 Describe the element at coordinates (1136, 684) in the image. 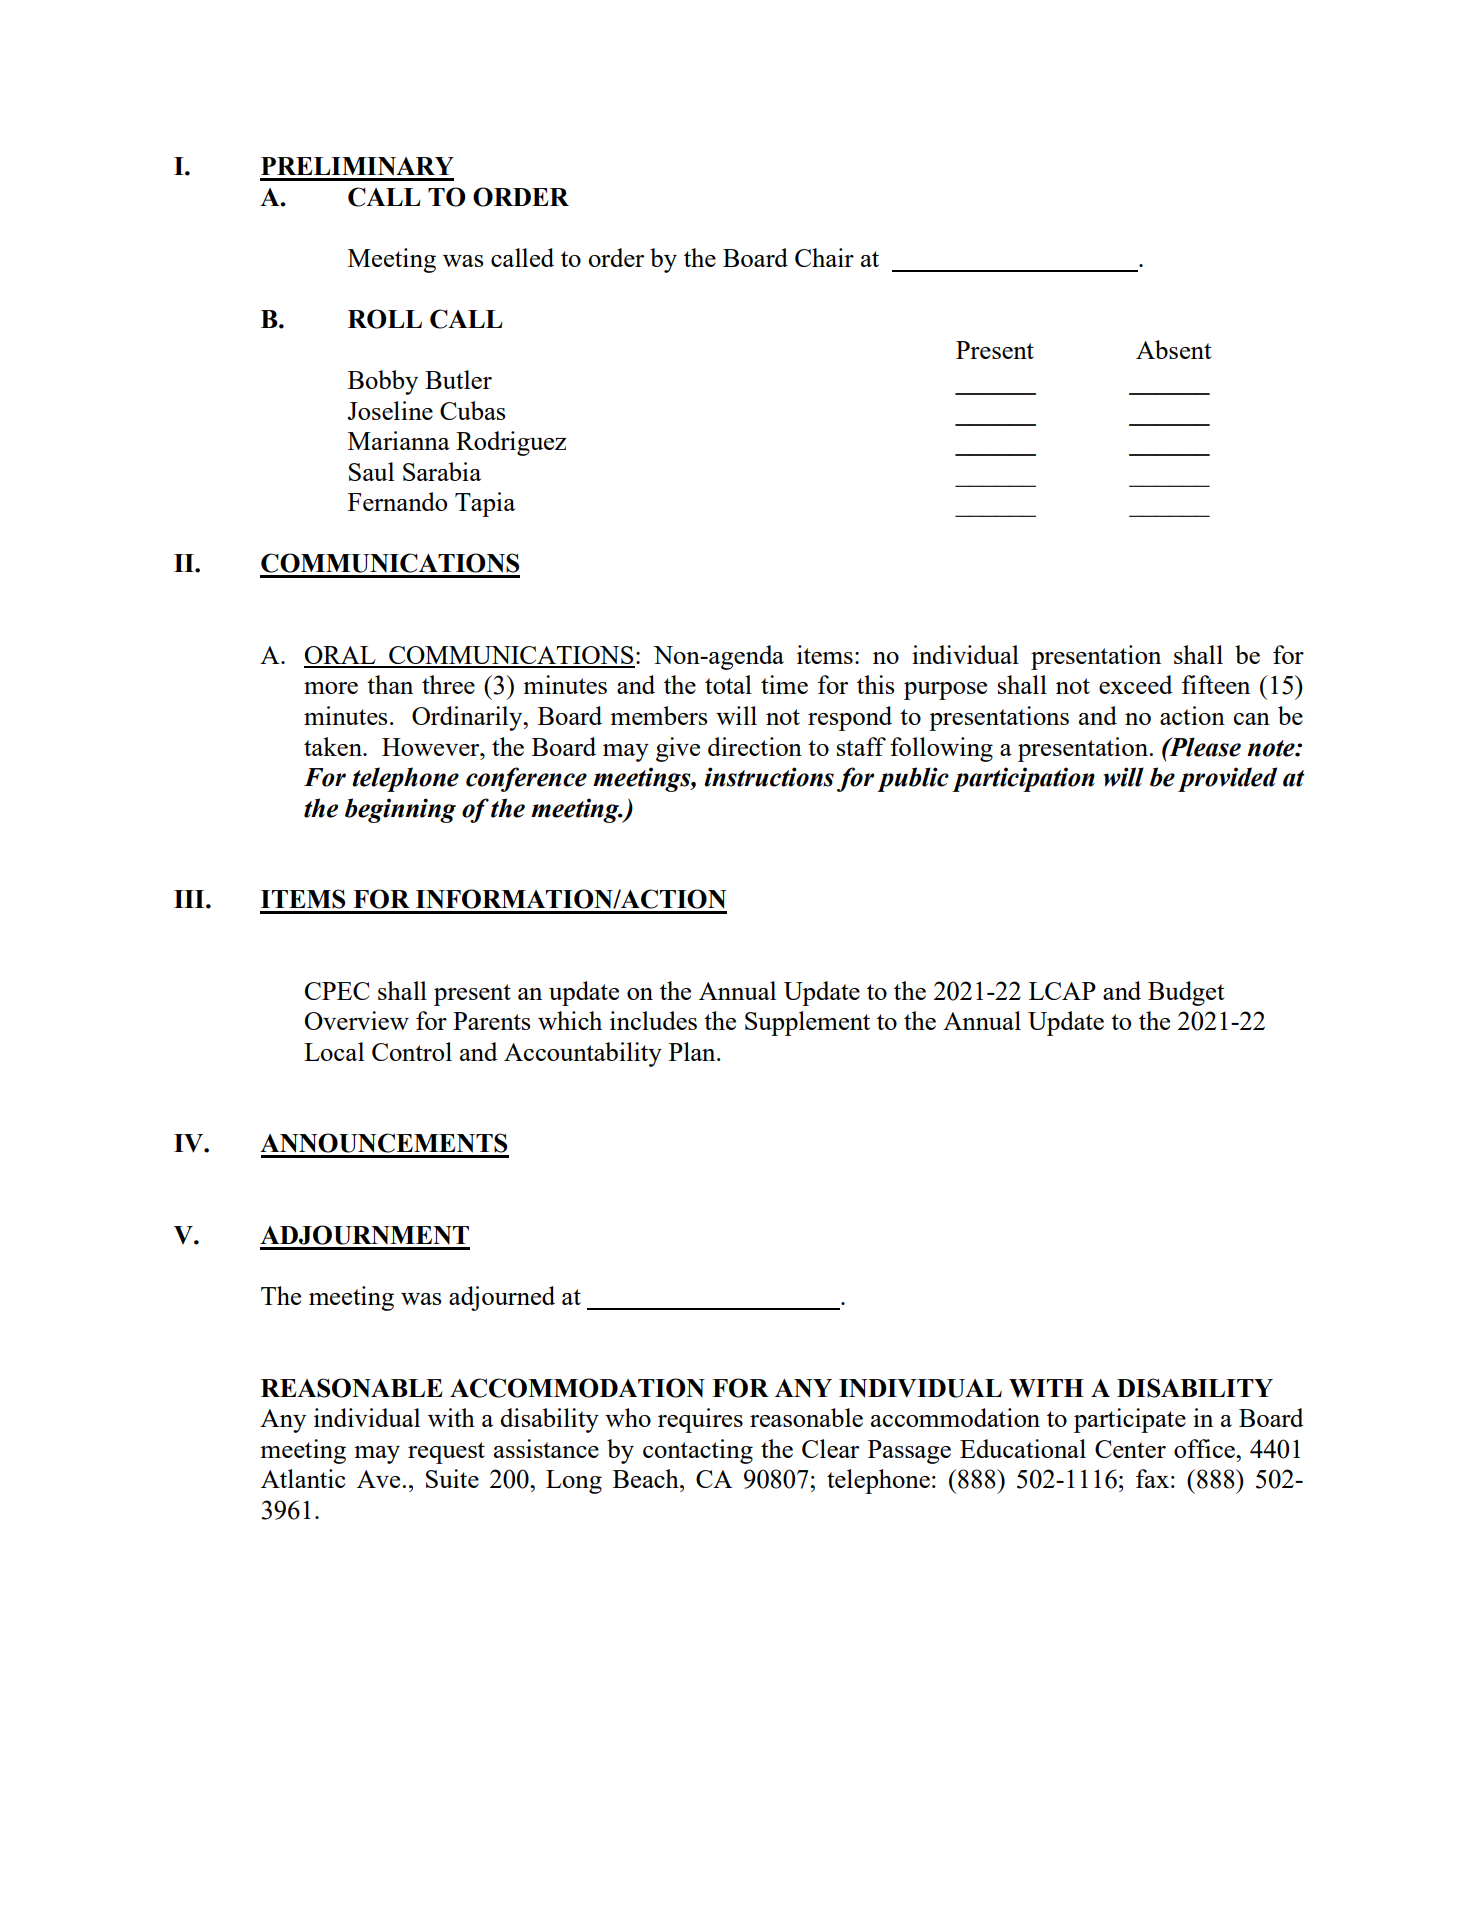

I see `exceed` at that location.
